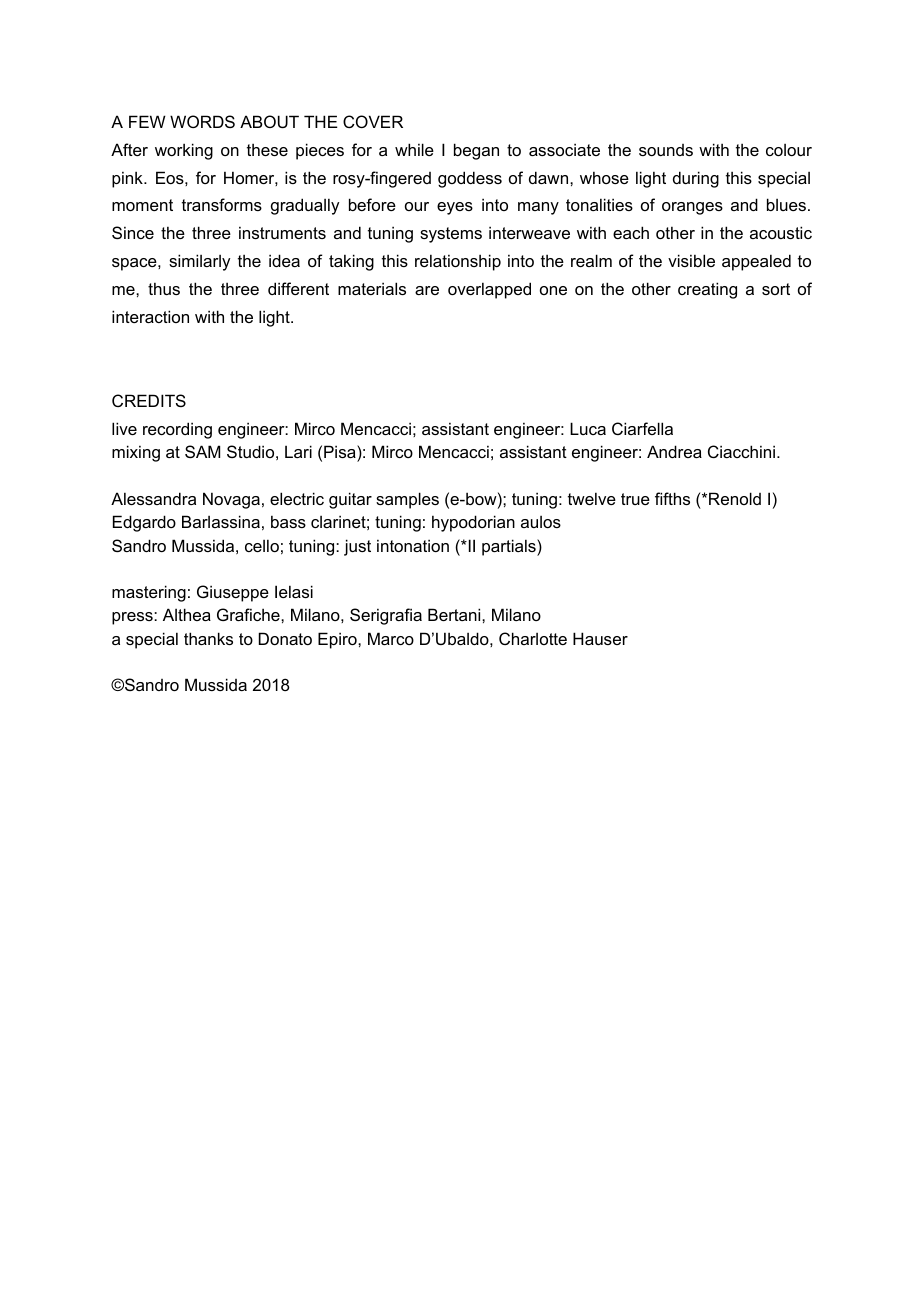 The height and width of the screenshot is (1308, 924). I want to click on systems, so click(451, 235).
